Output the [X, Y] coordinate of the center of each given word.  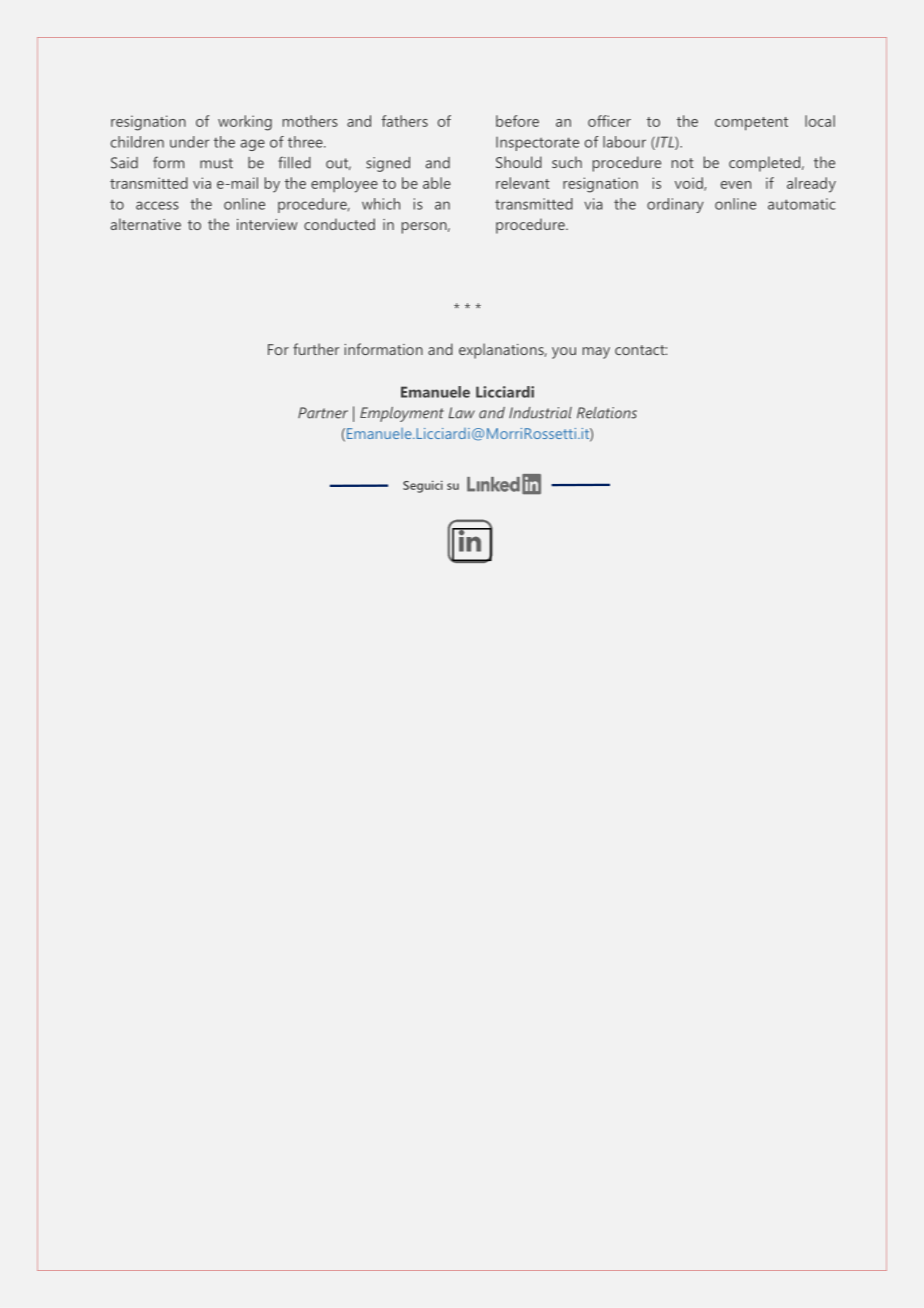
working [245, 123]
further [316, 349]
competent [751, 124]
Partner [323, 413]
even [736, 185]
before [517, 121]
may [596, 353]
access [157, 205]
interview [267, 224]
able [437, 183]
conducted [339, 224]
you [564, 353]
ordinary [675, 205]
